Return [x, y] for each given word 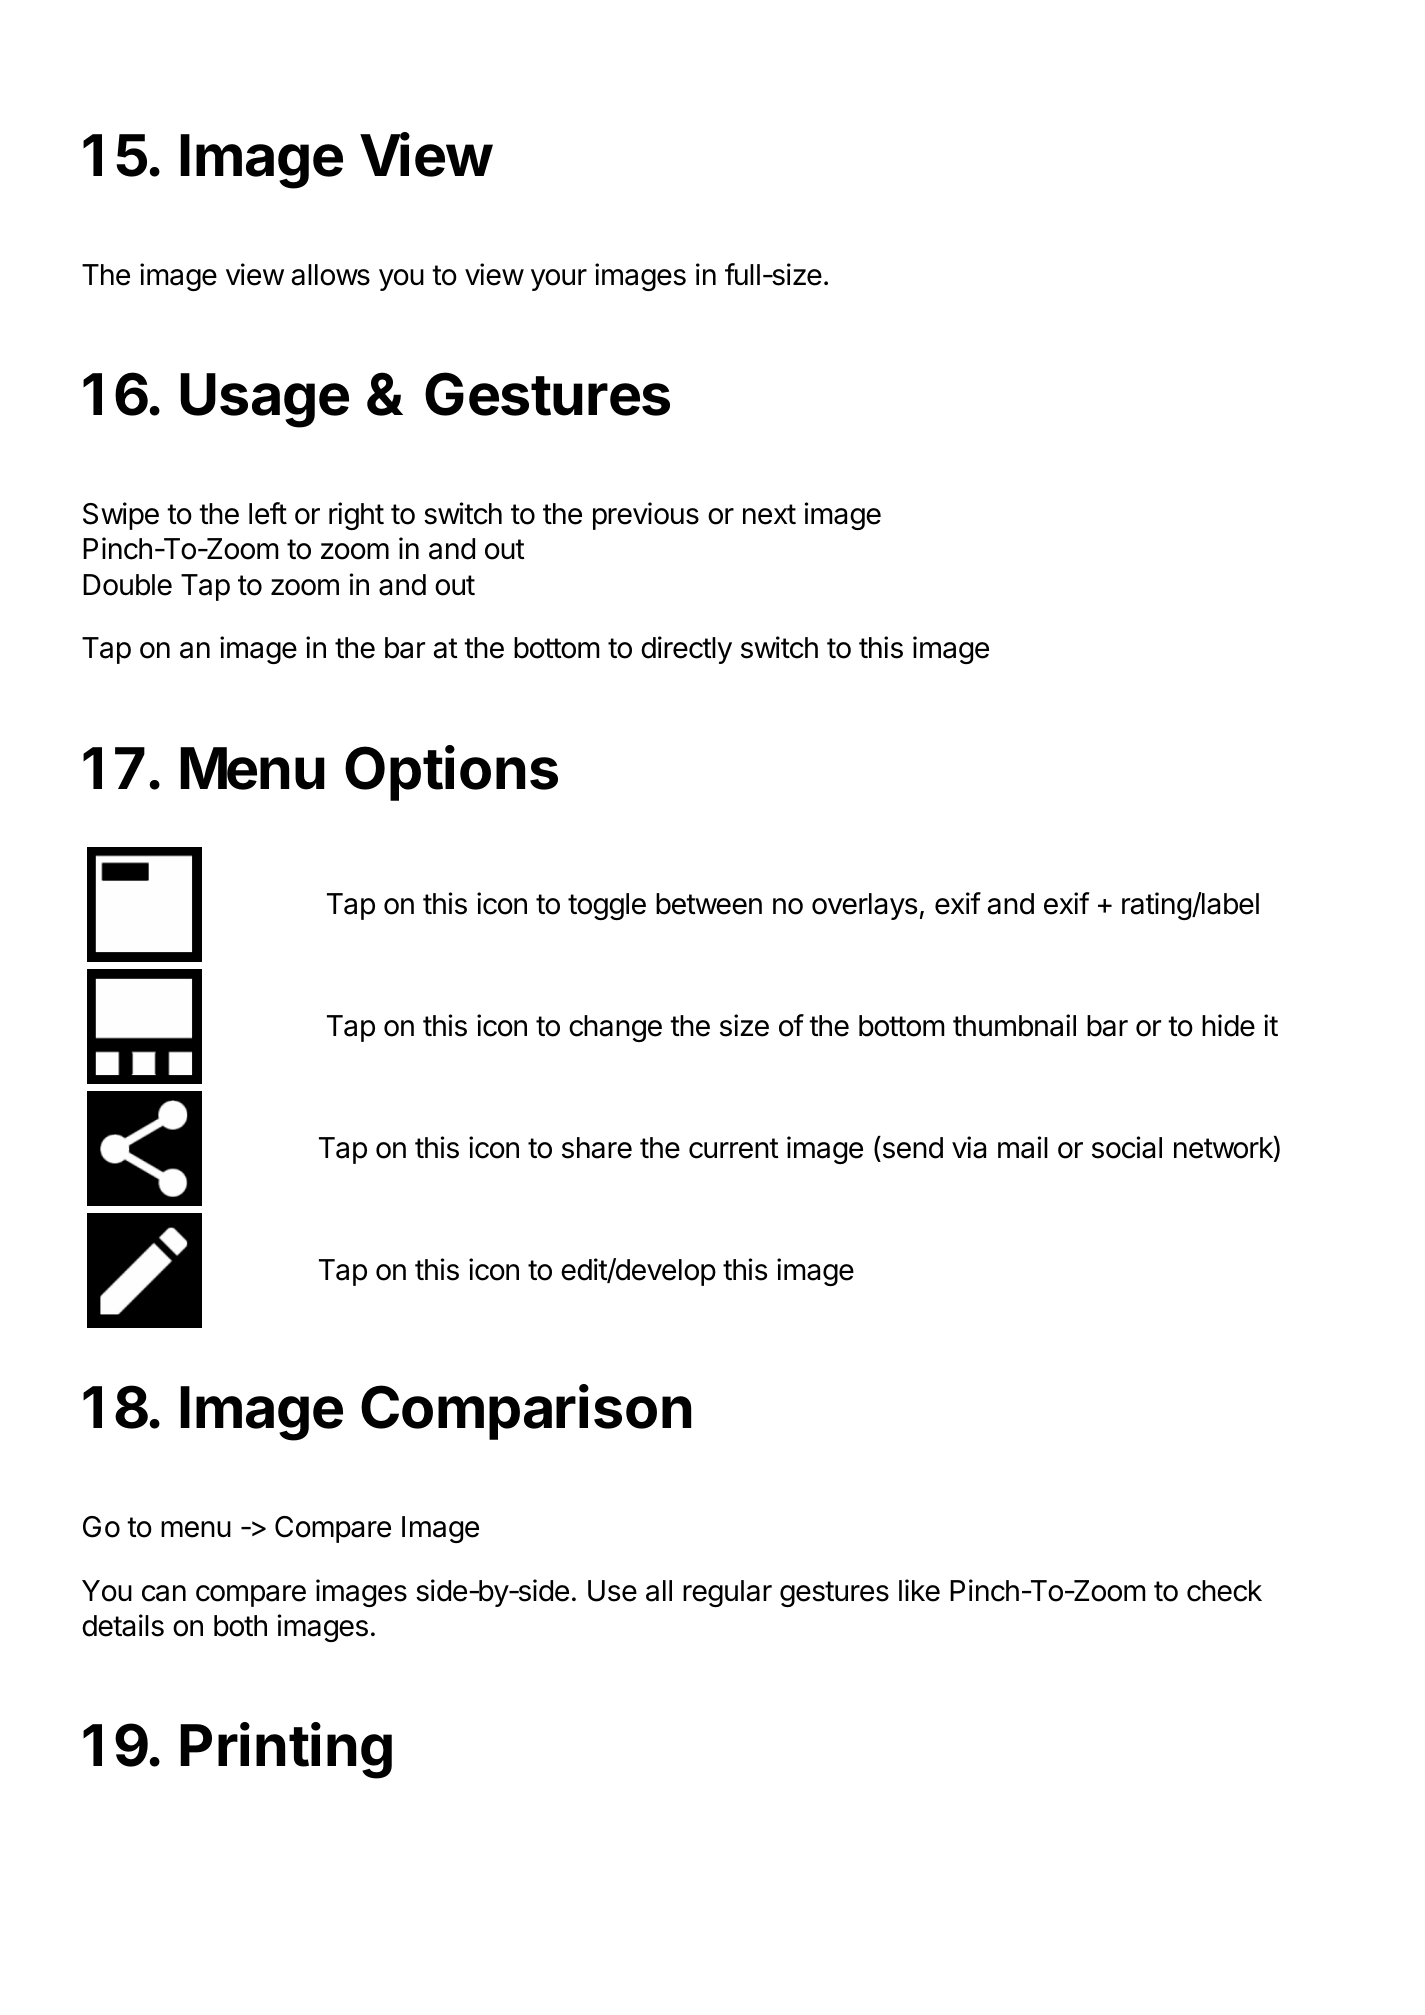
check [1224, 1591]
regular [727, 1593]
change [615, 1028]
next [769, 514]
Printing [286, 1750]
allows [330, 275]
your [559, 280]
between [709, 904]
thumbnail [1014, 1025]
